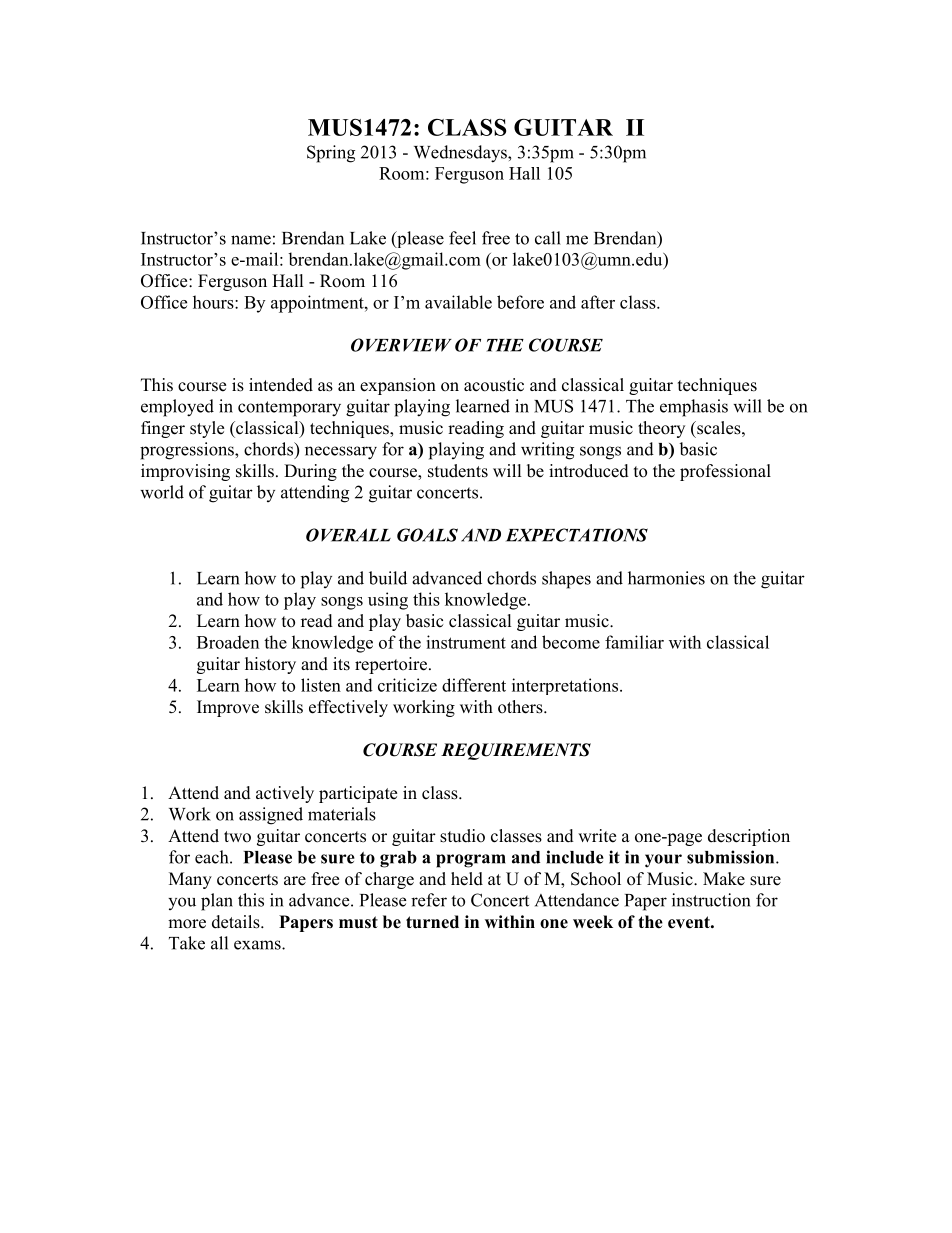 Image resolution: width=952 pixels, height=1233 pixels. Describe the element at coordinates (251, 240) in the screenshot. I see `name` at that location.
